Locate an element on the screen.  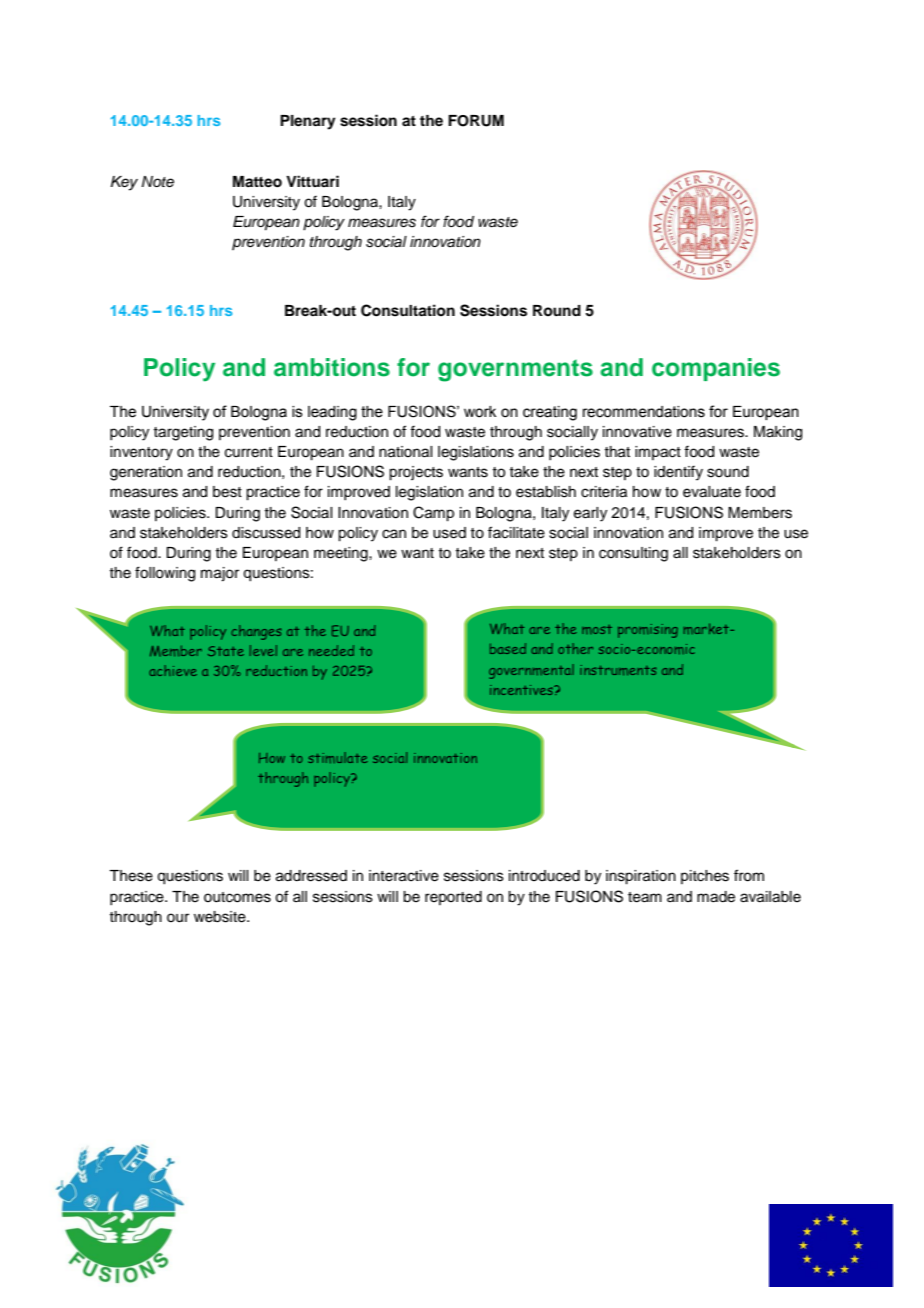
reported is located at coordinates (453, 898).
